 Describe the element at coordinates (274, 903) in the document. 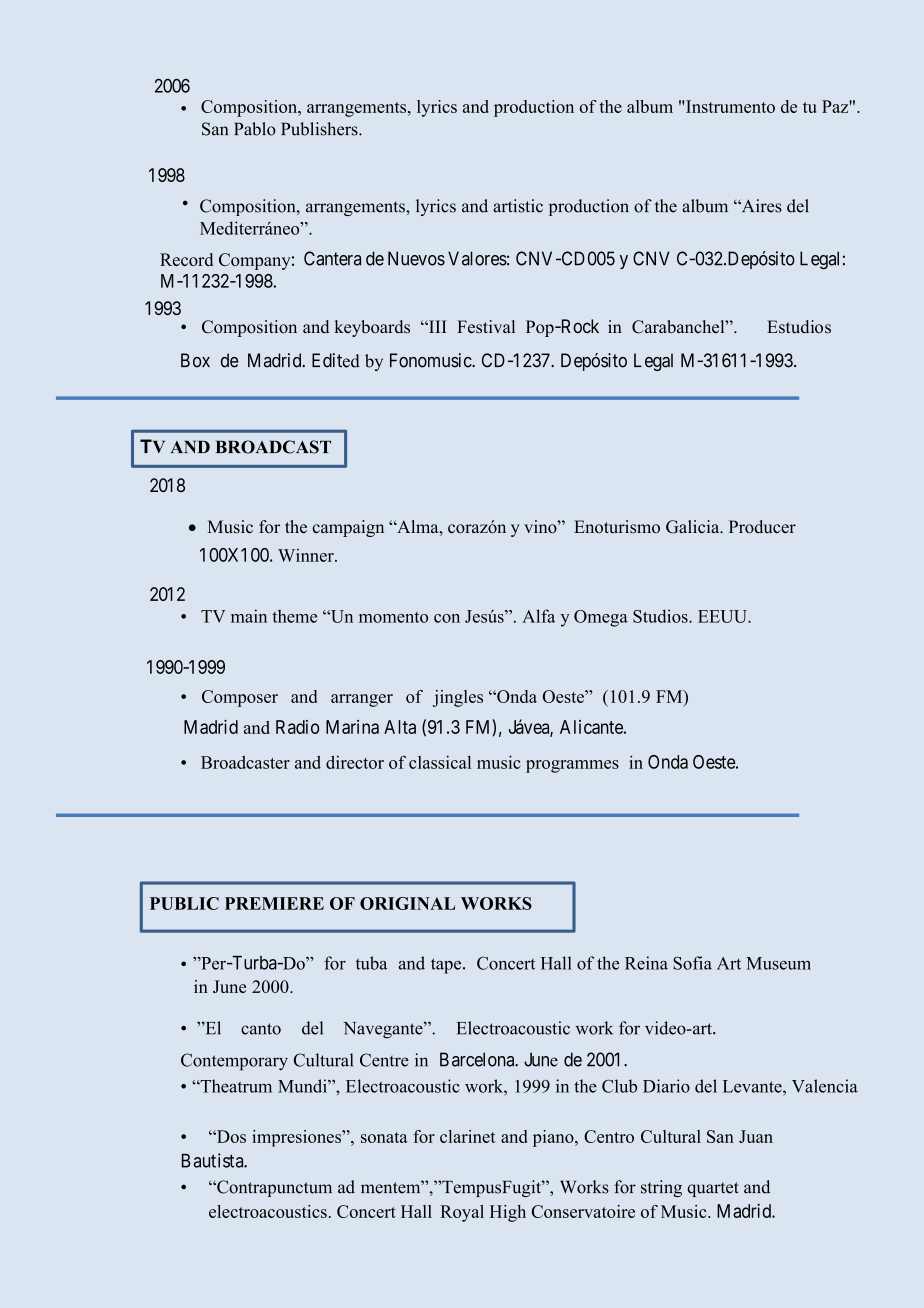

I see `PREMIERE` at that location.
